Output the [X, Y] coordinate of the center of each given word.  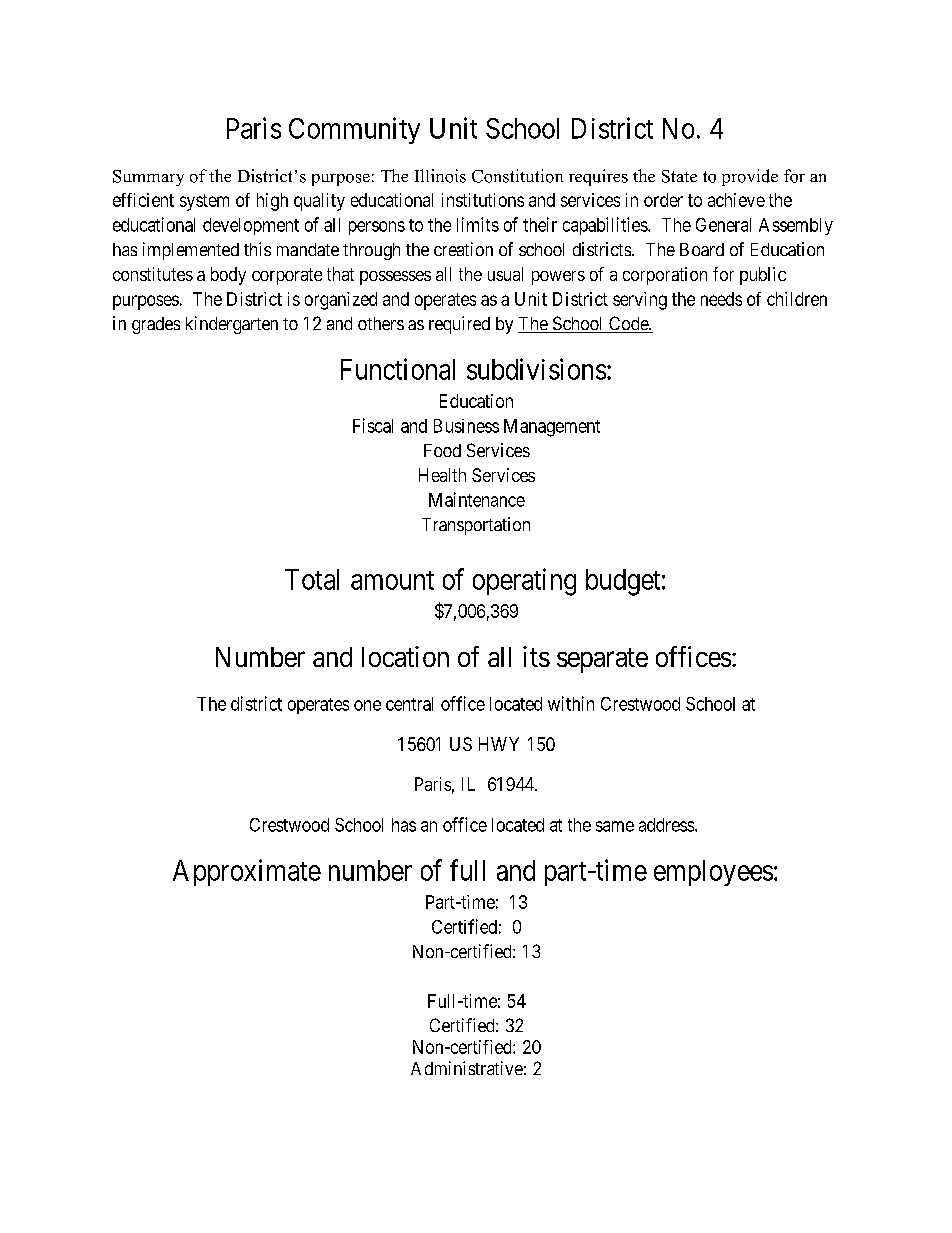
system [204, 202]
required [459, 325]
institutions [483, 200]
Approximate [247, 872]
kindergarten [232, 325]
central [409, 704]
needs [721, 299]
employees [713, 873]
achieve [736, 200]
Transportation [476, 526]
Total [312, 579]
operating [524, 582]
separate [602, 660]
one [367, 705]
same [615, 826]
